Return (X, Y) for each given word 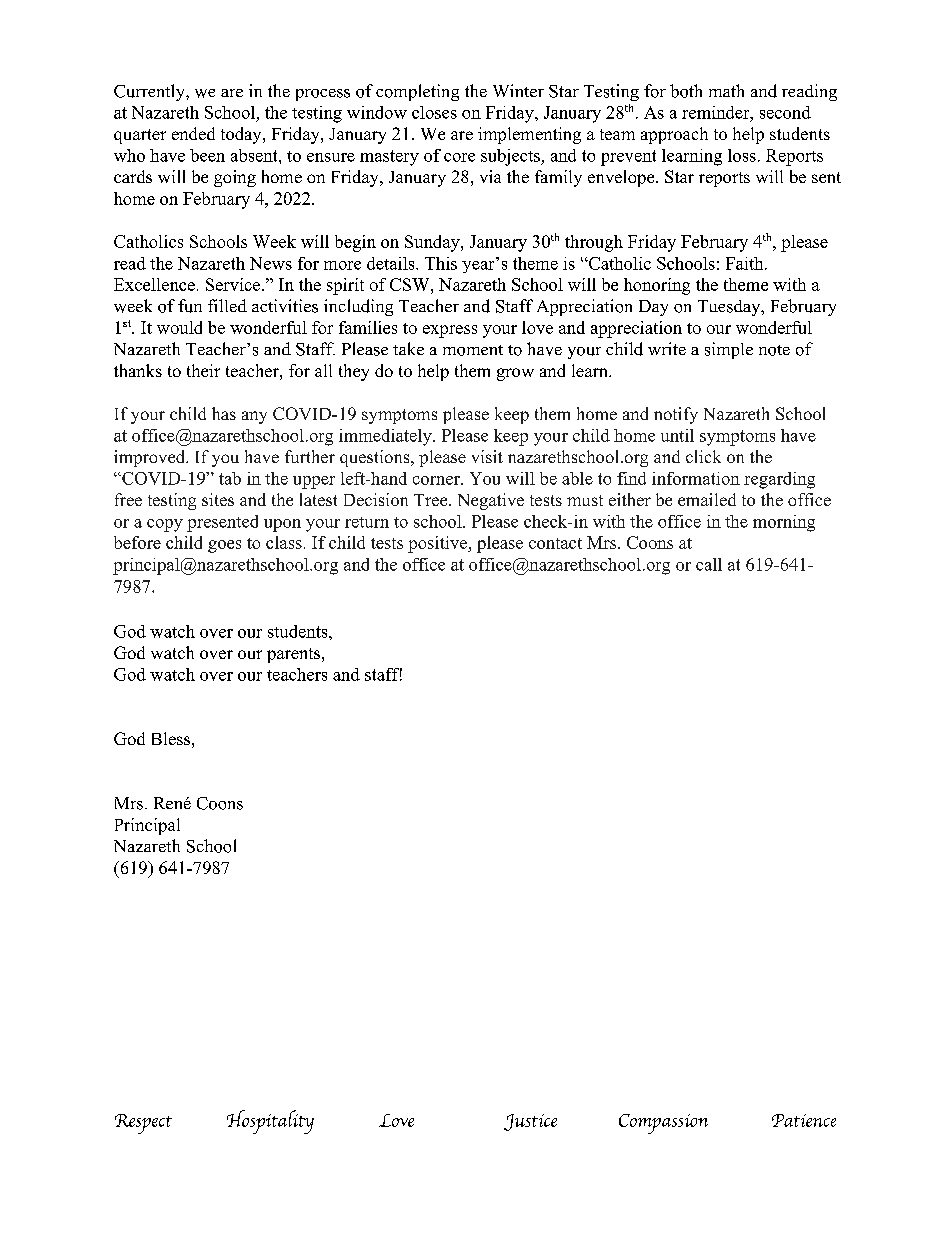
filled (227, 305)
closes (434, 112)
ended (193, 133)
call (709, 564)
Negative (491, 501)
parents (295, 655)
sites (218, 499)
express (450, 331)
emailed (707, 499)
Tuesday (730, 308)
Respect (143, 1124)
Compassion (663, 1124)
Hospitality (270, 1122)
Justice (530, 1122)
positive (438, 544)
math (726, 90)
